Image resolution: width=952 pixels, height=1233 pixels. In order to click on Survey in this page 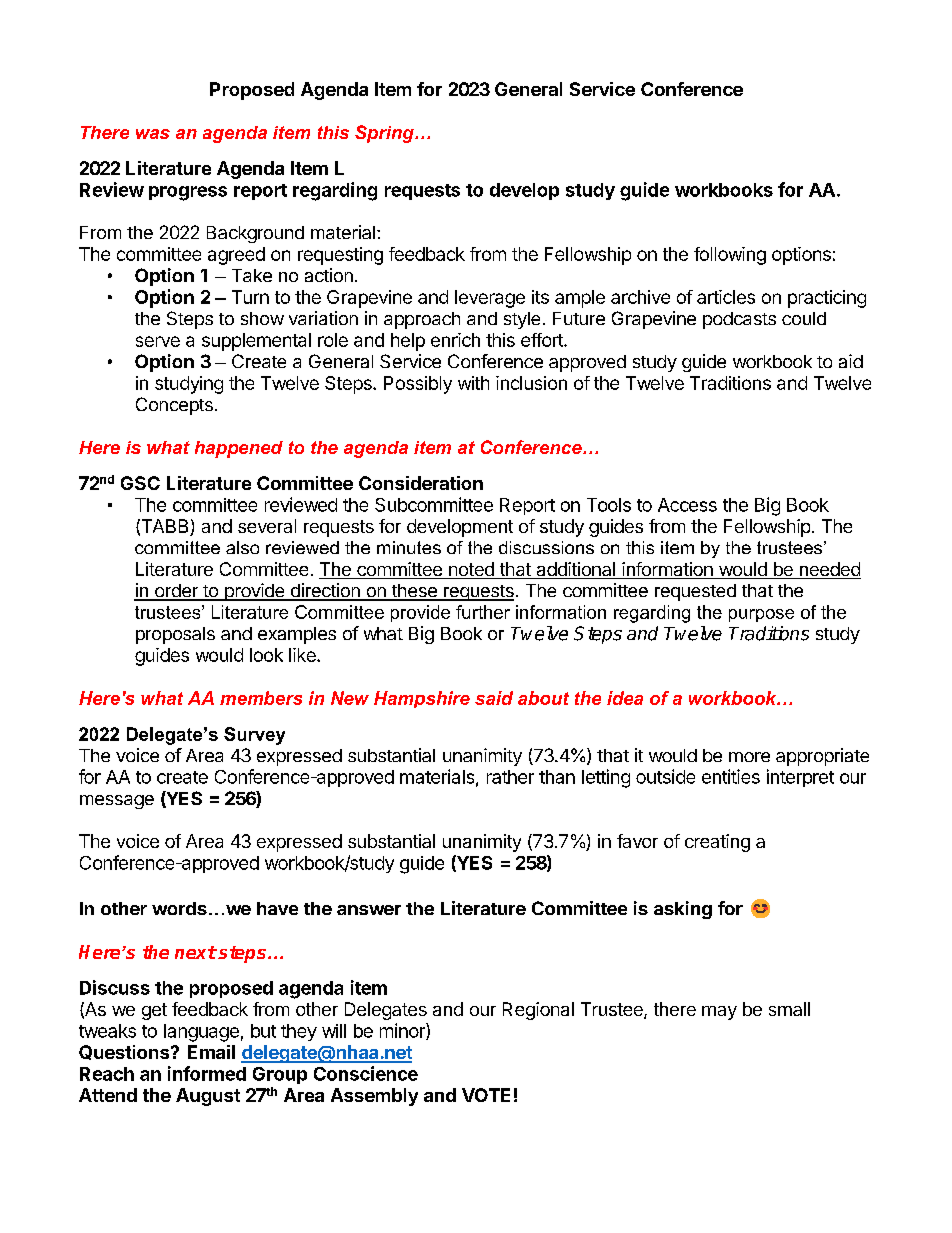, I will do `click(254, 736)`.
